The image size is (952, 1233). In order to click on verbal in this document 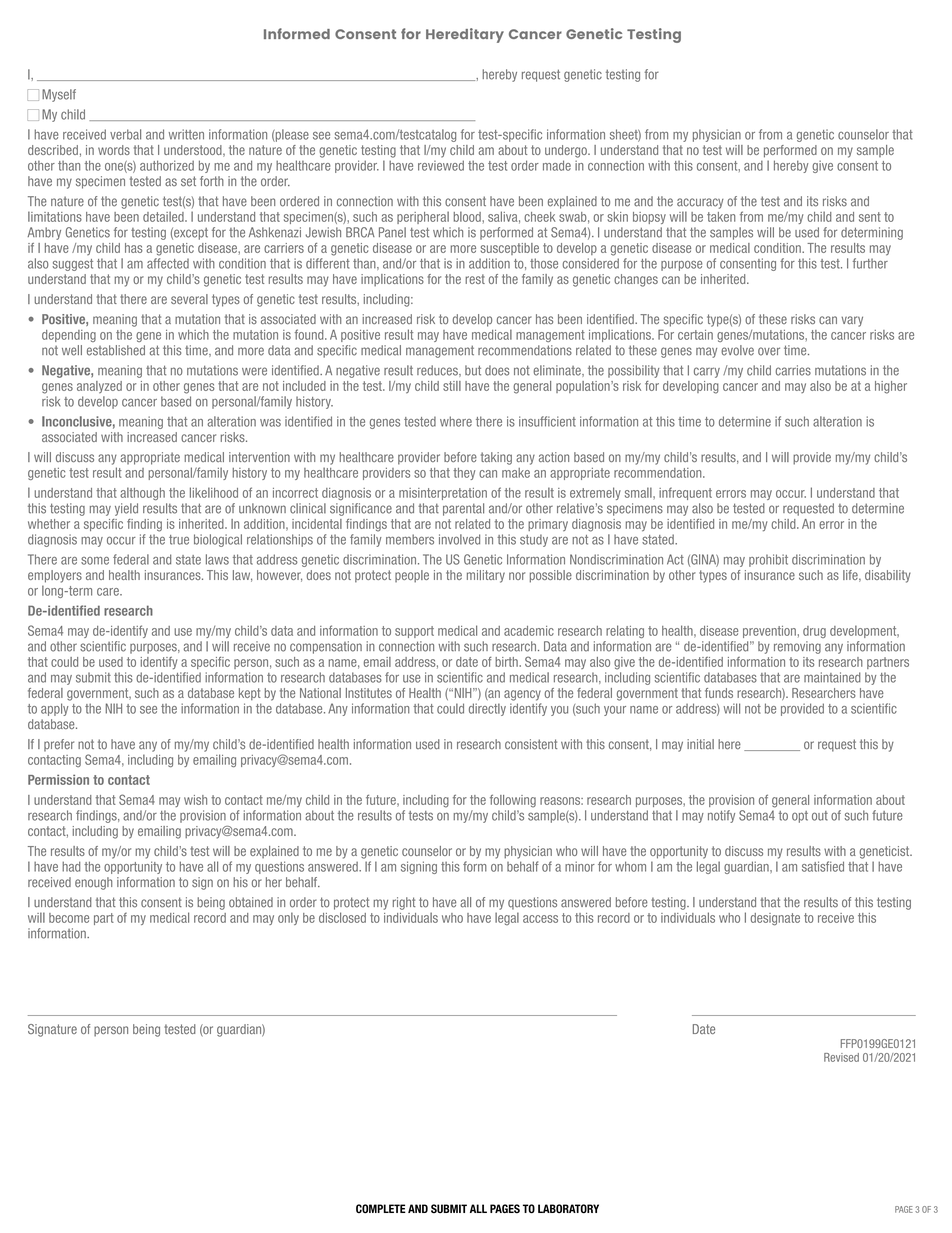, I will do `click(125, 134)`.
